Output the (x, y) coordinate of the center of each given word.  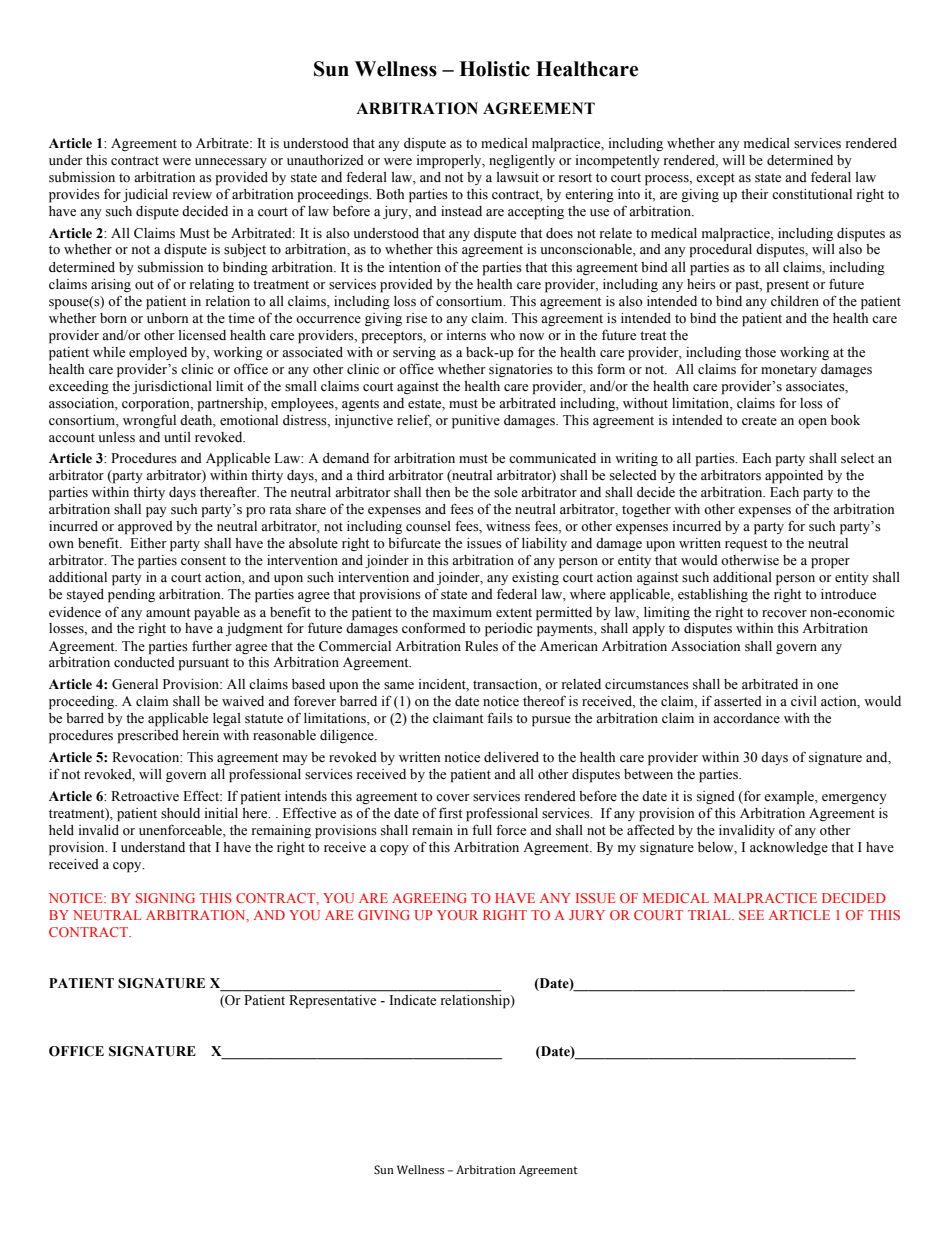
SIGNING (165, 898)
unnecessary (231, 163)
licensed (202, 335)
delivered (511, 757)
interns (466, 335)
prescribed (148, 737)
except (715, 179)
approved (145, 528)
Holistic (494, 69)
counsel (428, 526)
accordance (746, 718)
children (795, 301)
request (746, 545)
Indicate (413, 1000)
